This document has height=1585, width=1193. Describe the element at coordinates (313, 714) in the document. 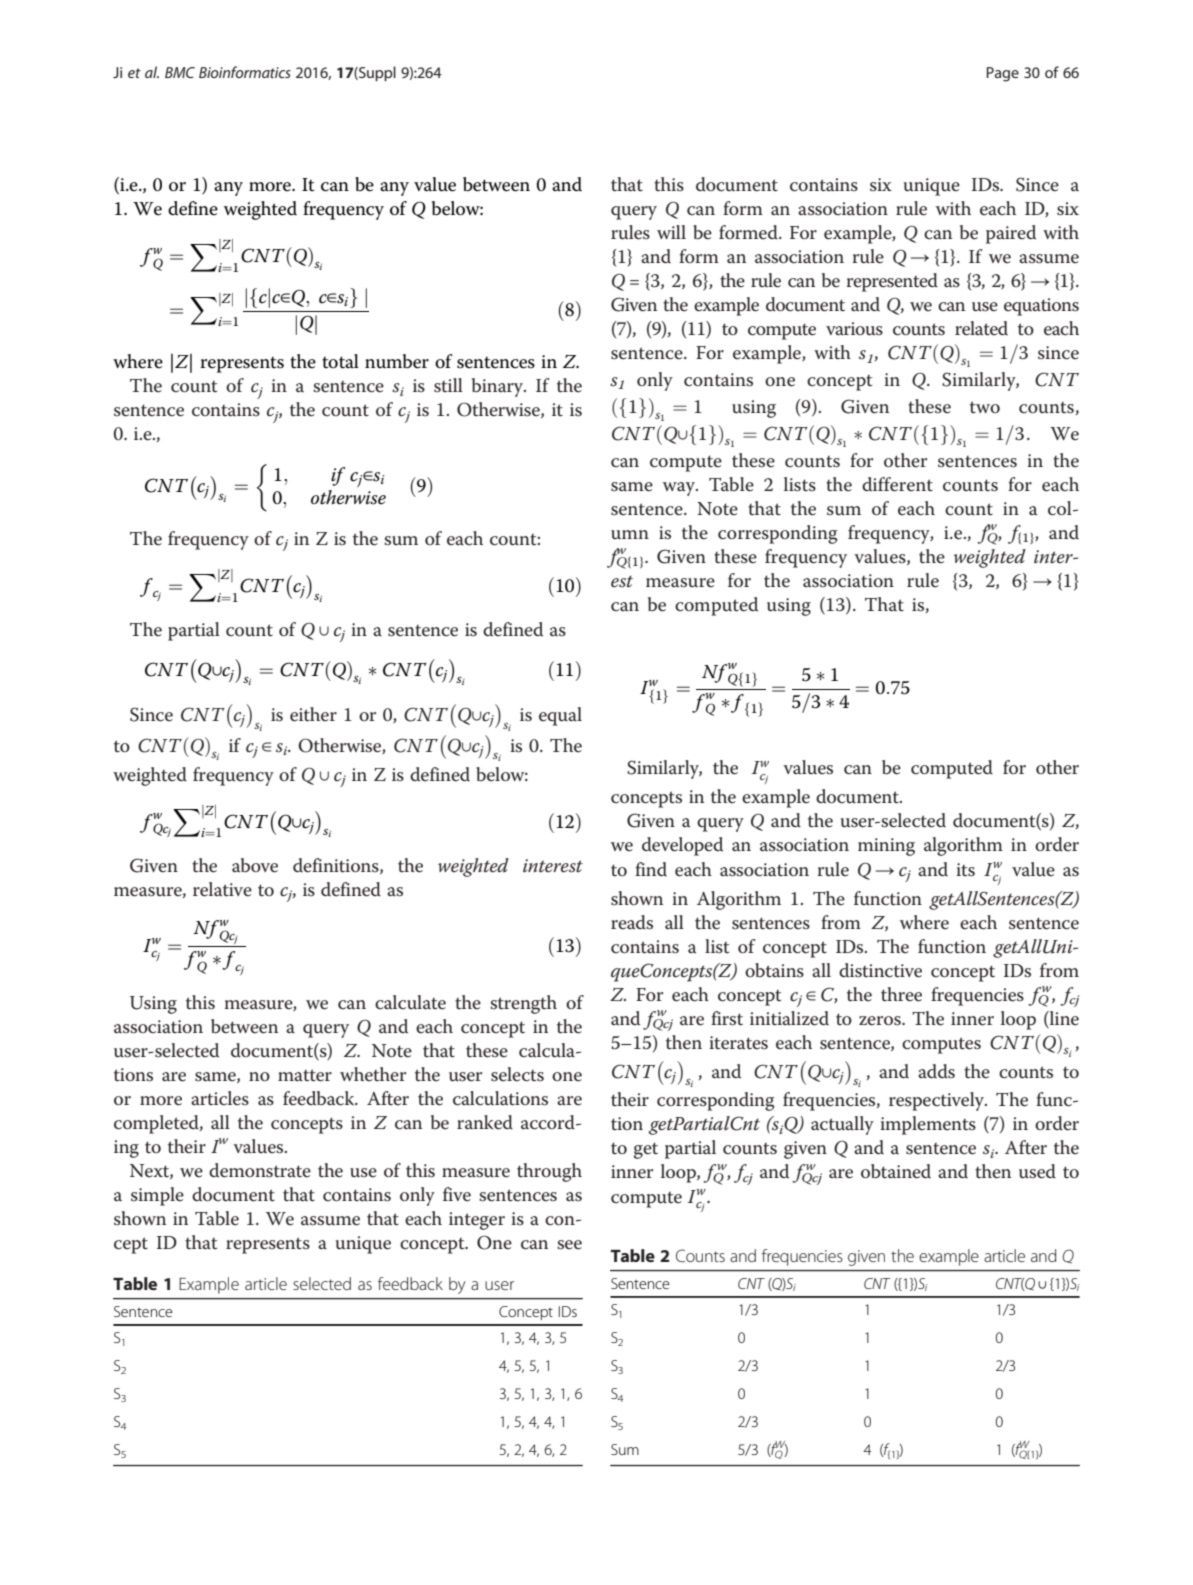

I see `either` at that location.
